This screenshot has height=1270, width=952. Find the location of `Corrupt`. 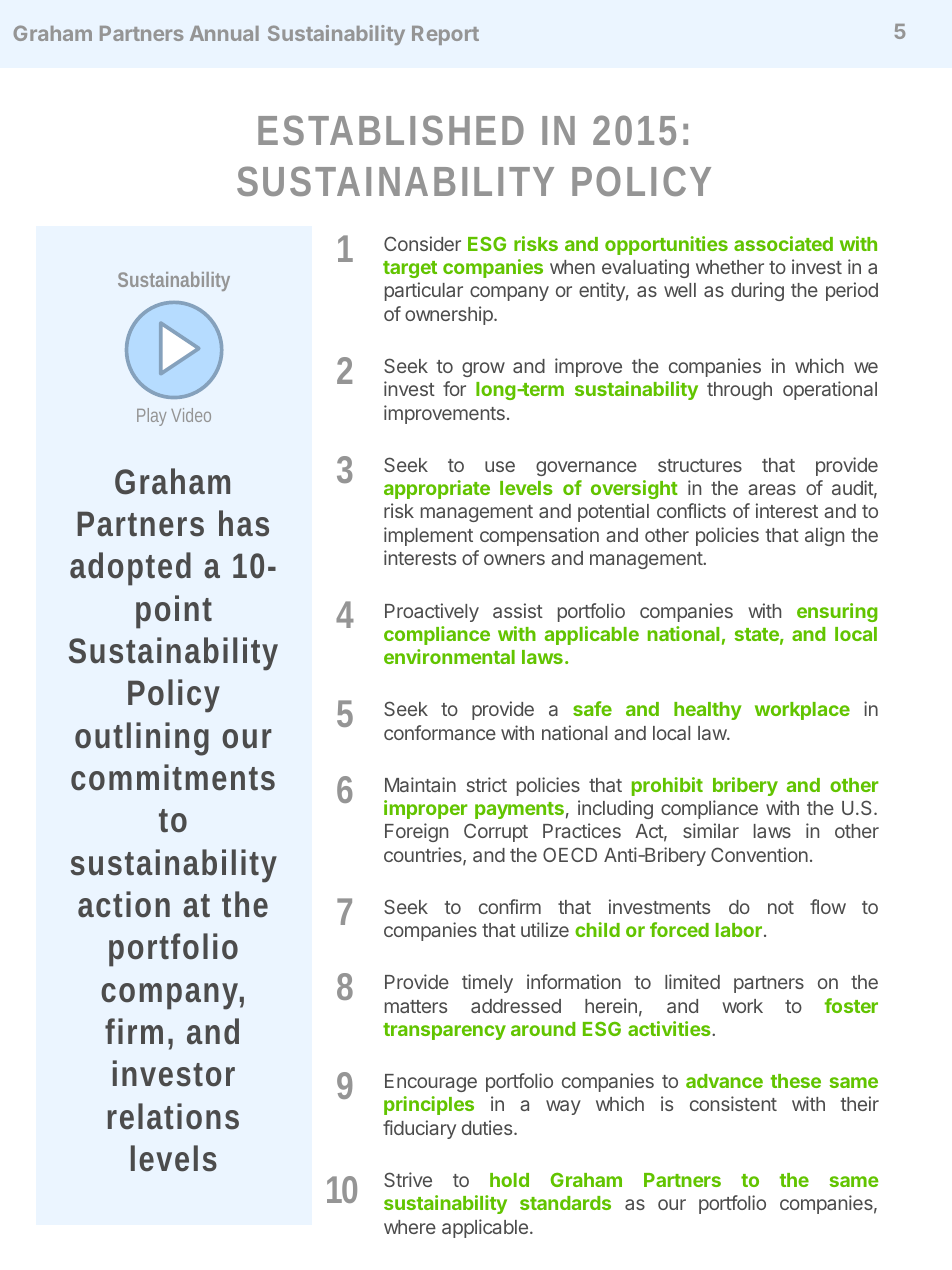

Corrupt is located at coordinates (496, 832).
